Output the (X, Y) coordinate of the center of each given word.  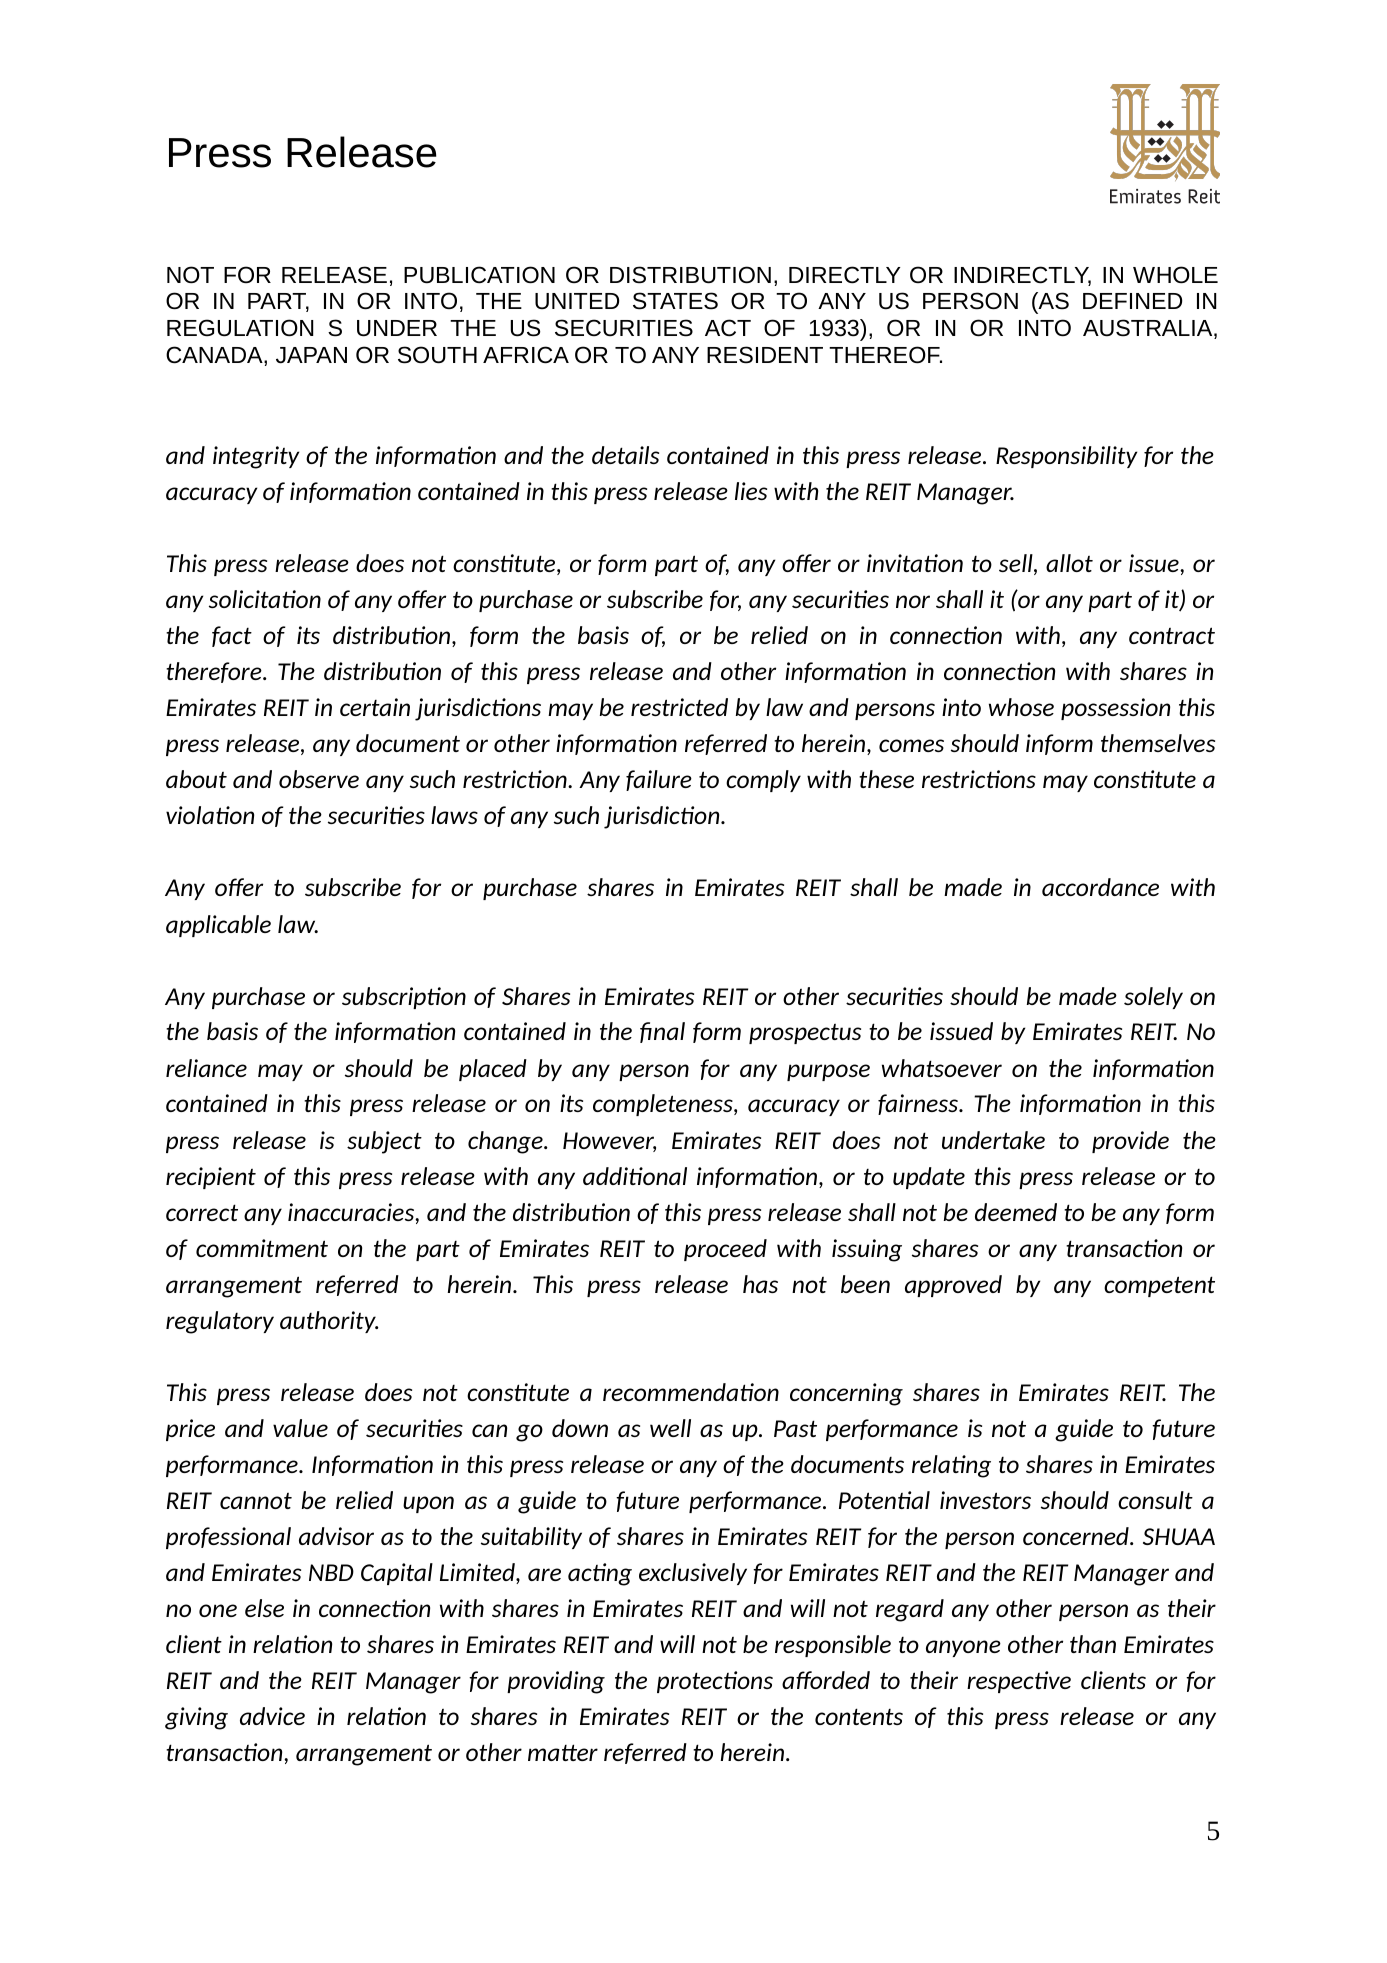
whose (1021, 707)
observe (319, 779)
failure (659, 780)
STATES (675, 301)
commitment (262, 1248)
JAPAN (311, 355)
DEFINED (1132, 301)
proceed (725, 1250)
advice (272, 1716)
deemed (1016, 1212)
